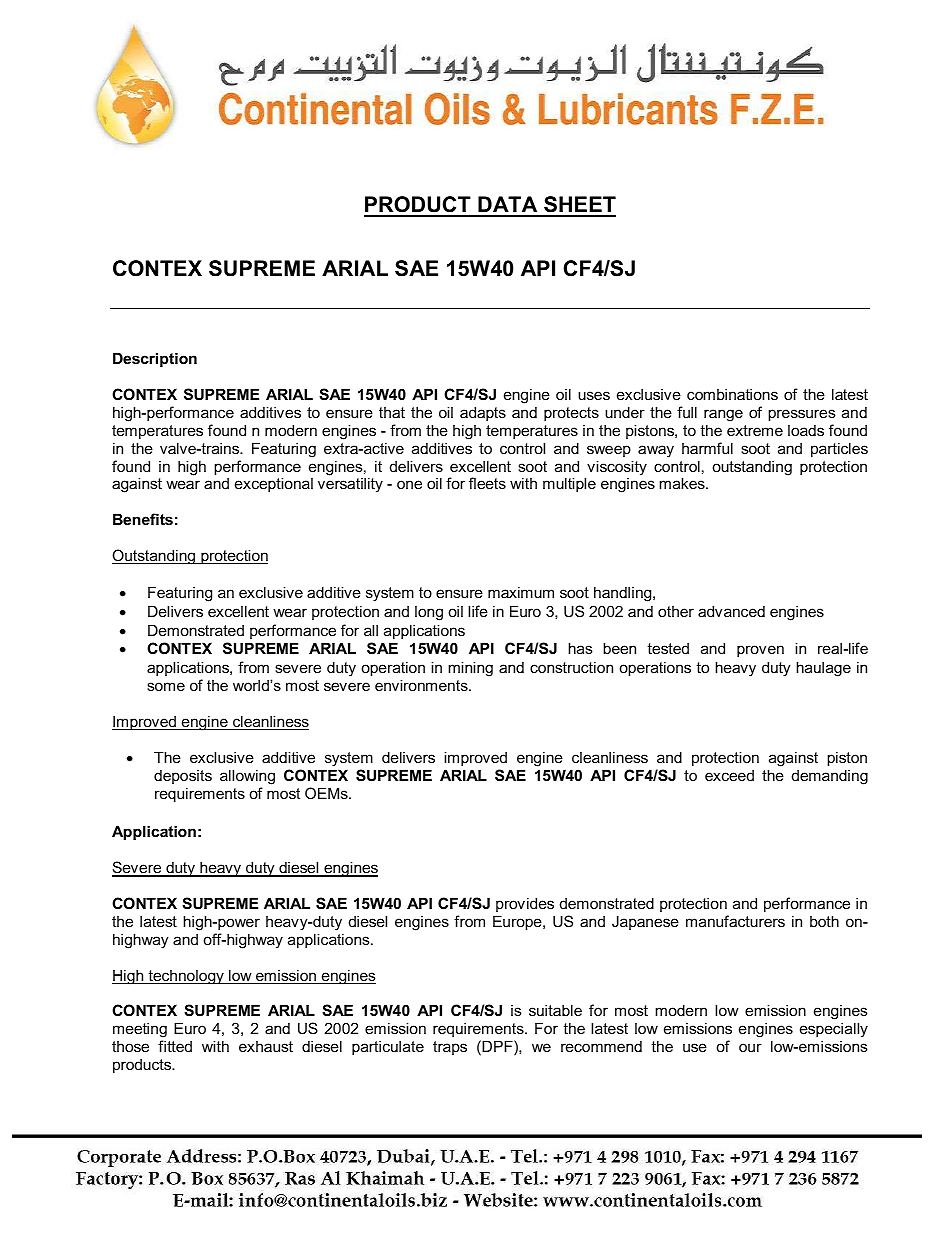 Image resolution: width=952 pixels, height=1233 pixels. What do you see at coordinates (729, 775) in the image?
I see `exceed` at bounding box center [729, 775].
